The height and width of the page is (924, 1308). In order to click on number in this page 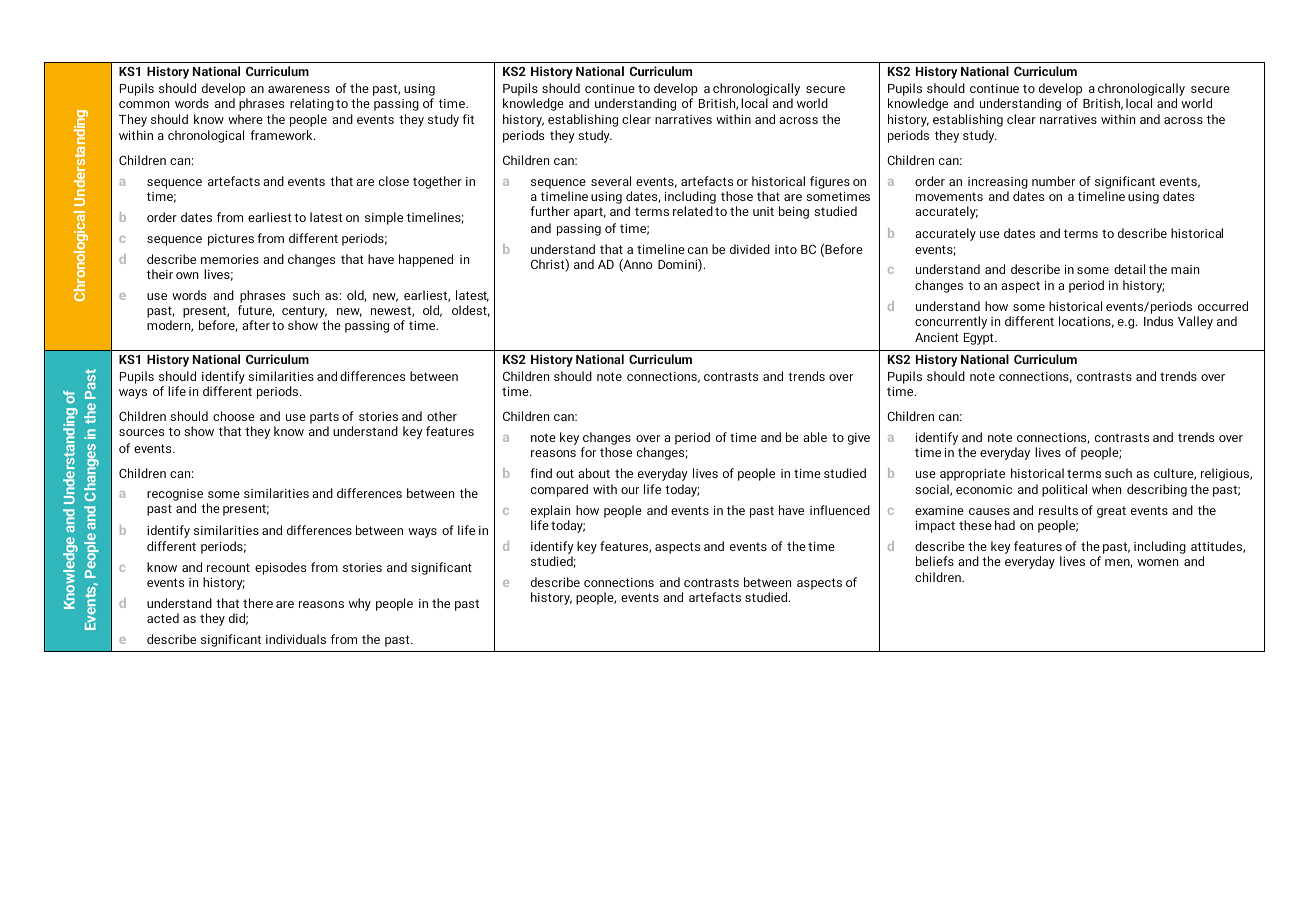, I will do `click(1053, 181)`.
